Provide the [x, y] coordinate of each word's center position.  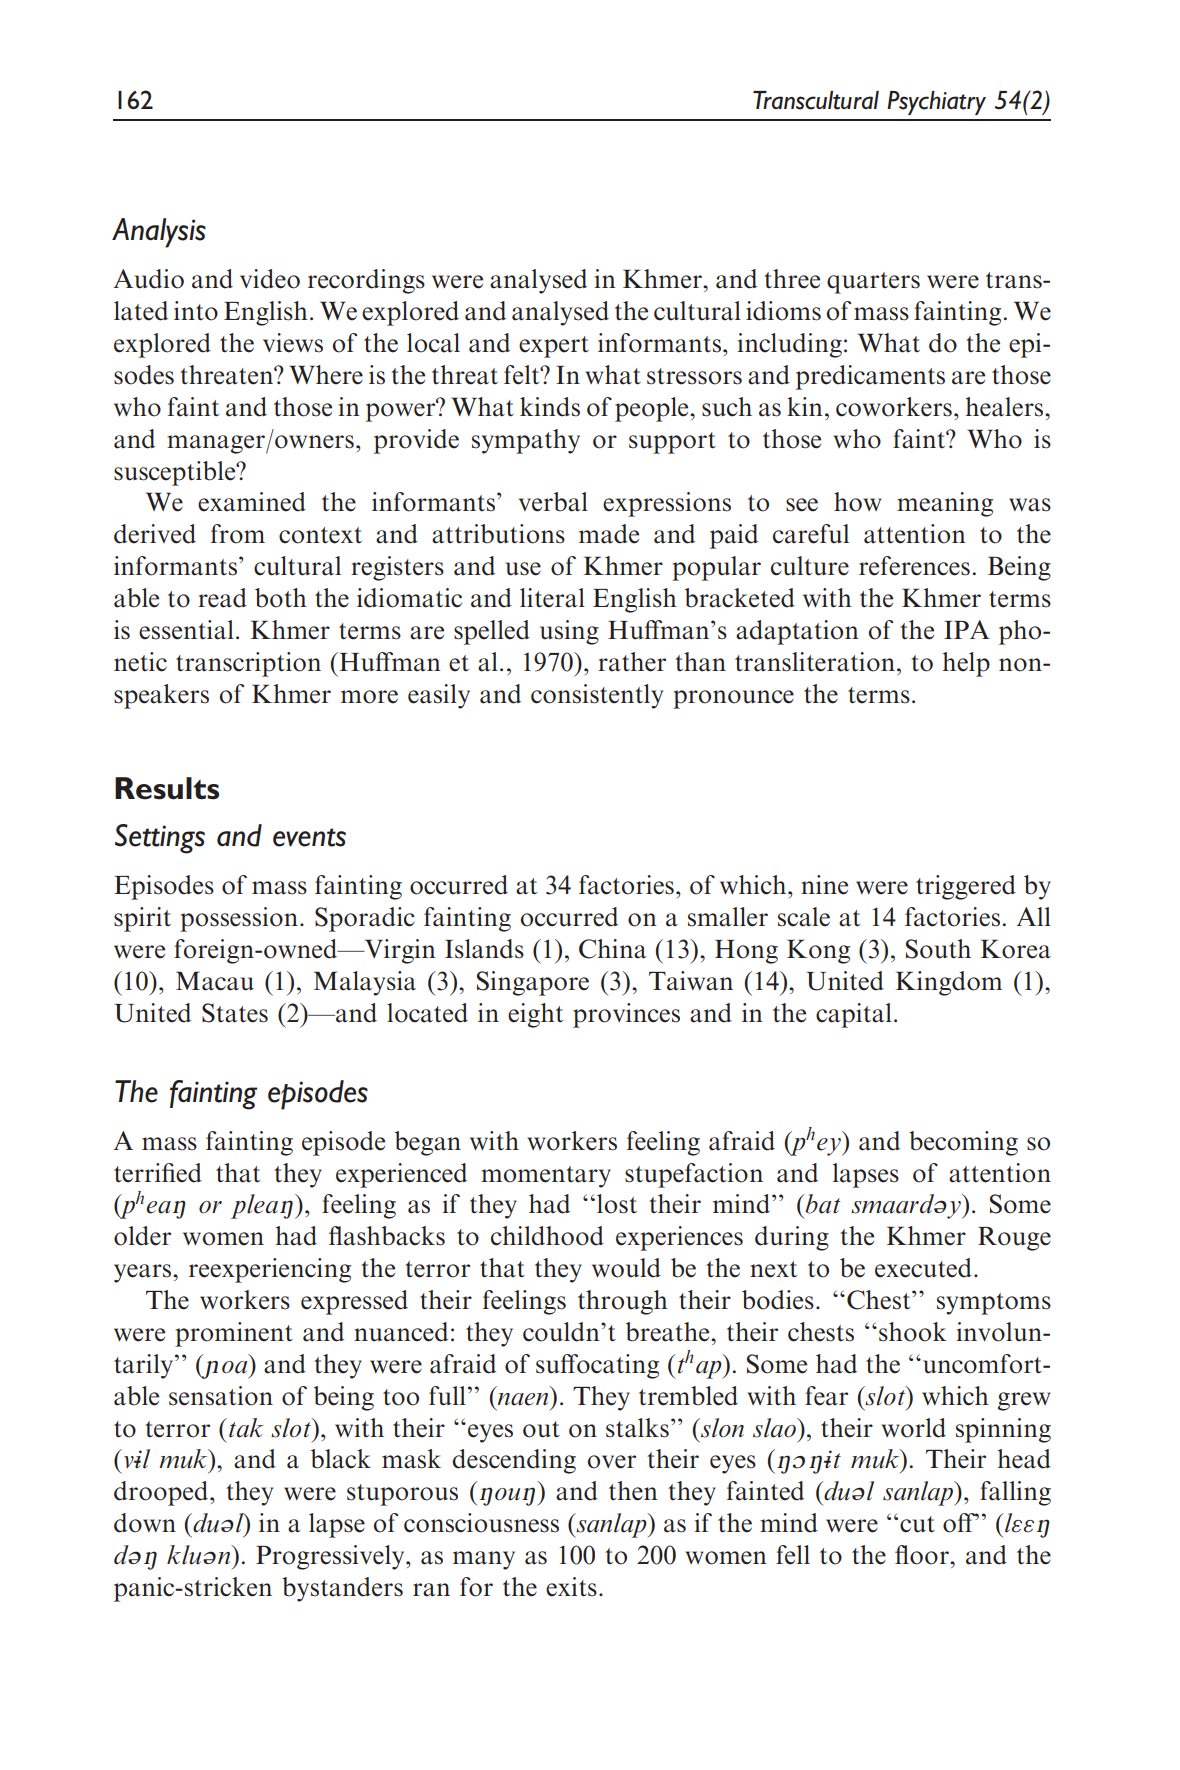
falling [1015, 1493]
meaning [945, 504]
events [309, 837]
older [142, 1236]
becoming [963, 1143]
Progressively [331, 1557]
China [613, 949]
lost [617, 1204]
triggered [966, 887]
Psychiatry [936, 103]
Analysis [159, 233]
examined [252, 502]
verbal [553, 502]
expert [554, 347]
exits [571, 1587]
